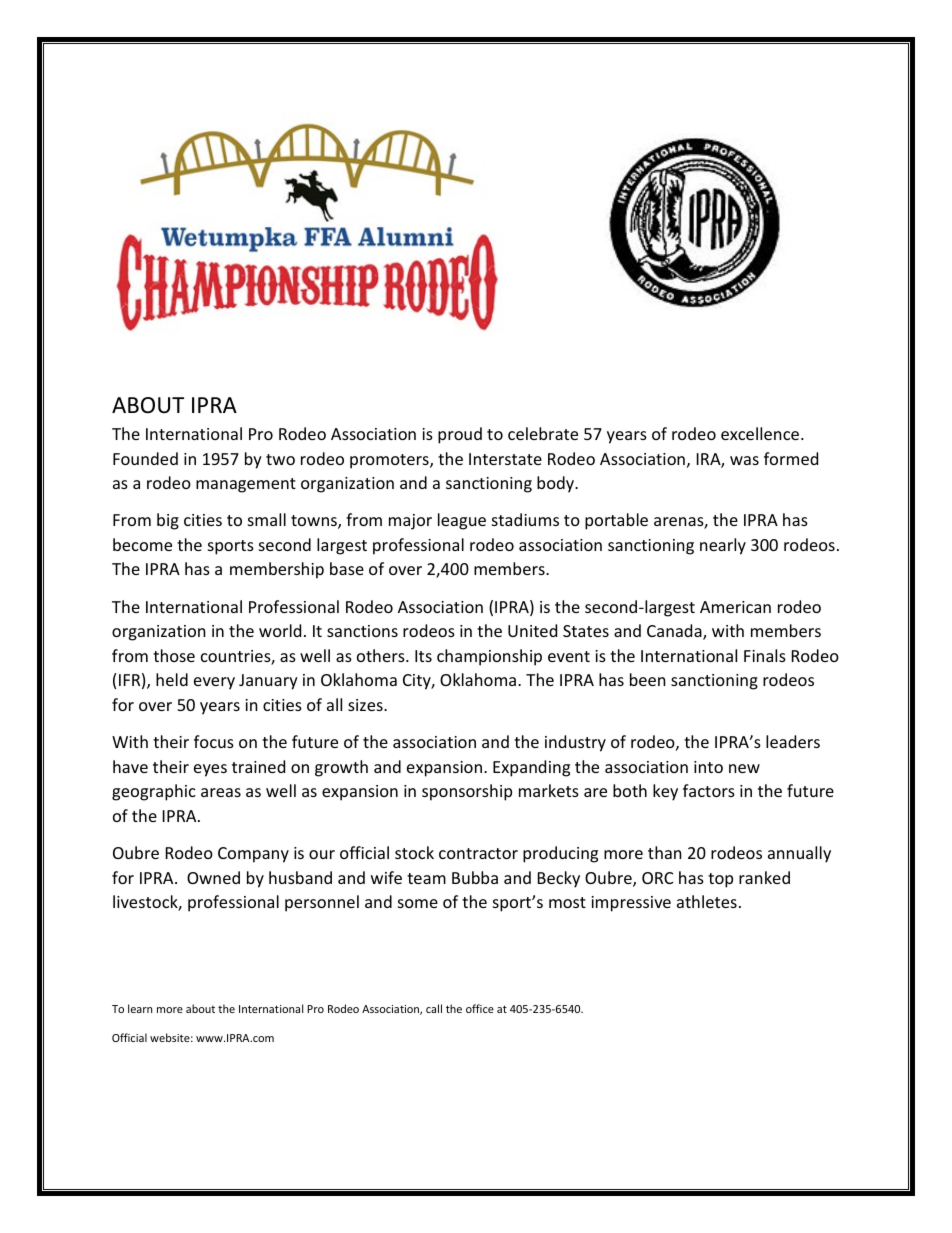 The width and height of the screenshot is (952, 1233). What do you see at coordinates (480, 1008) in the screenshot?
I see `office` at bounding box center [480, 1008].
